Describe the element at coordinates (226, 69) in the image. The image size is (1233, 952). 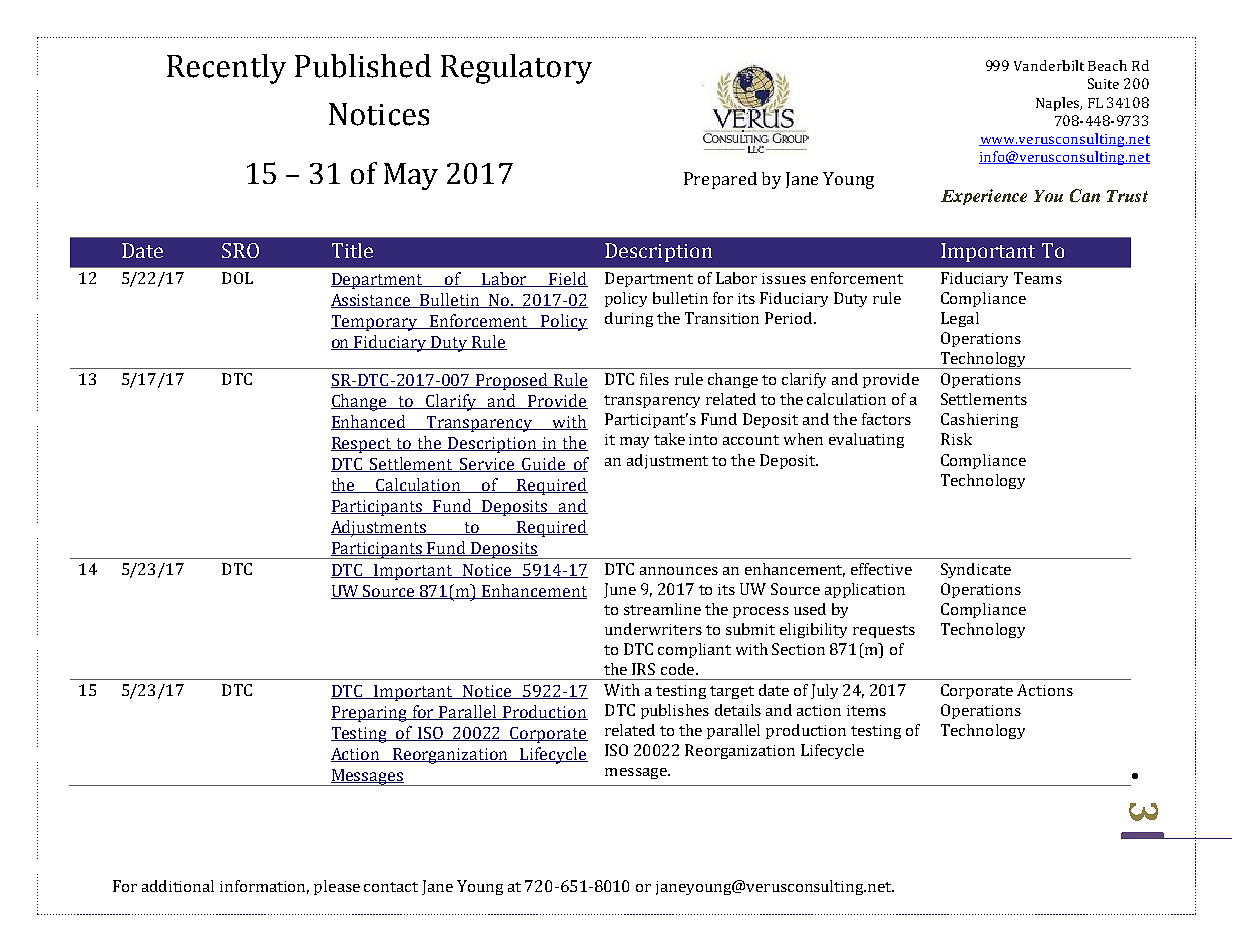
I see `Recently` at that location.
